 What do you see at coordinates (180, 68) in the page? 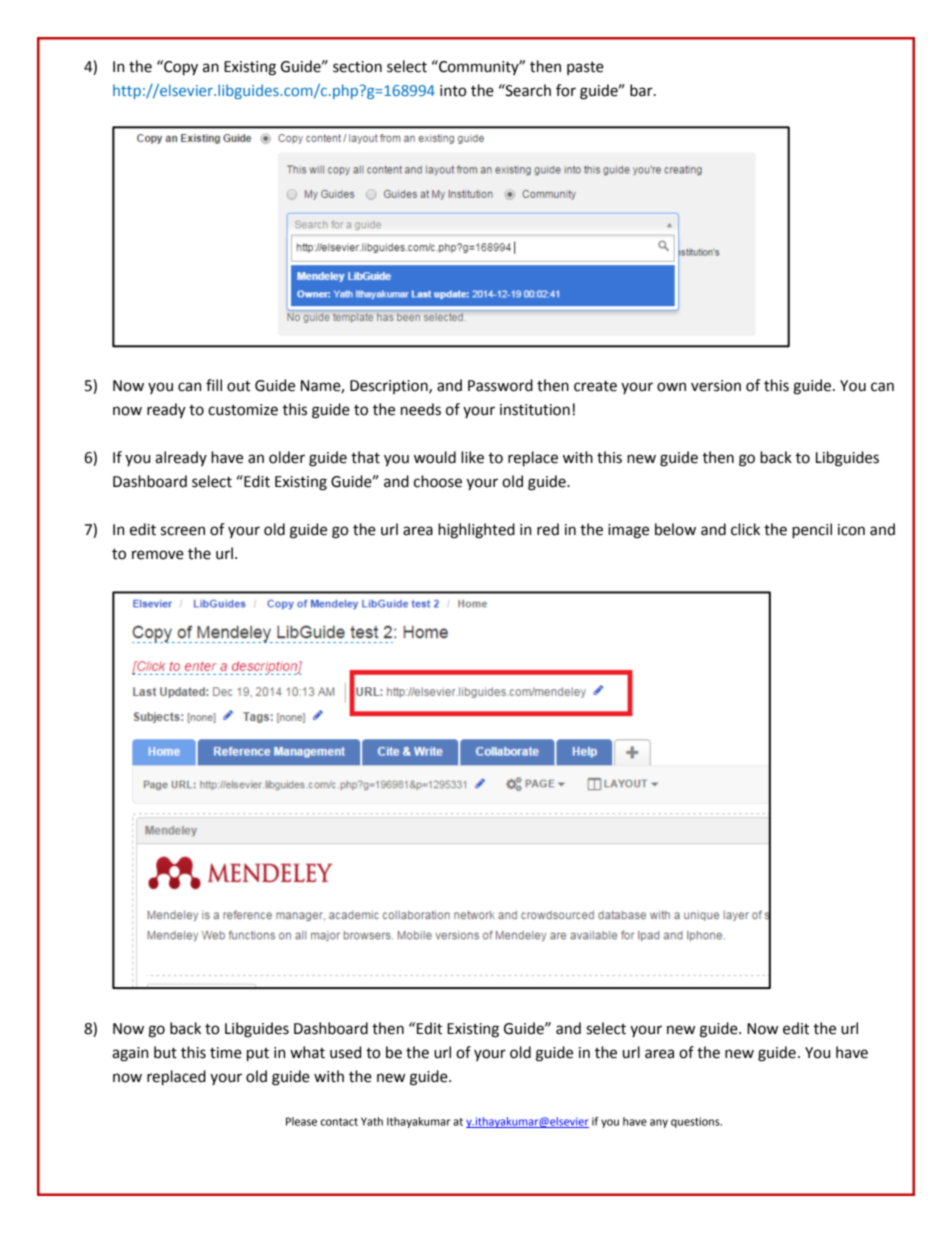
I see `Copy` at bounding box center [180, 68].
